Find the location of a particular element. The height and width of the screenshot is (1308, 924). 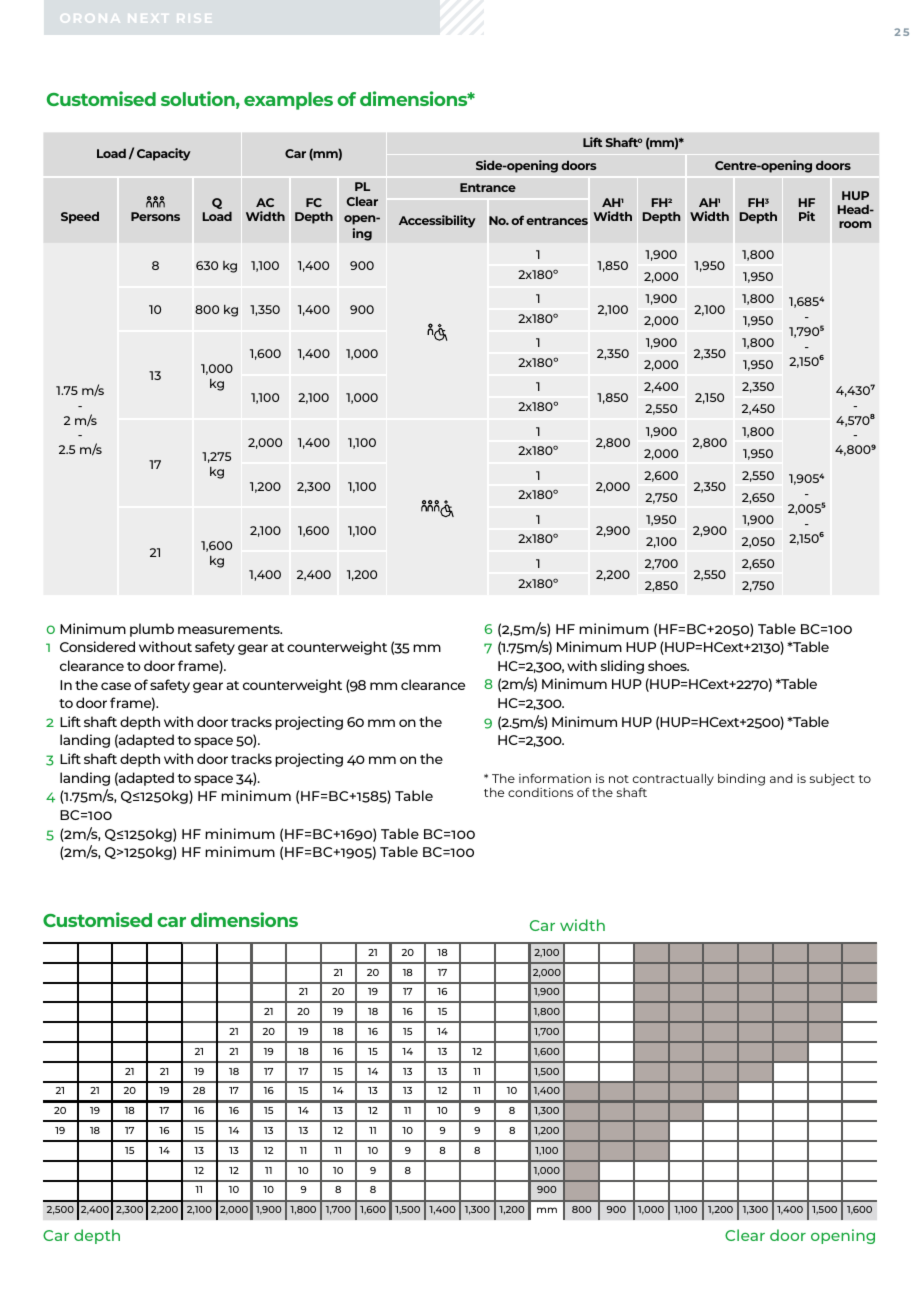

case is located at coordinates (116, 686).
